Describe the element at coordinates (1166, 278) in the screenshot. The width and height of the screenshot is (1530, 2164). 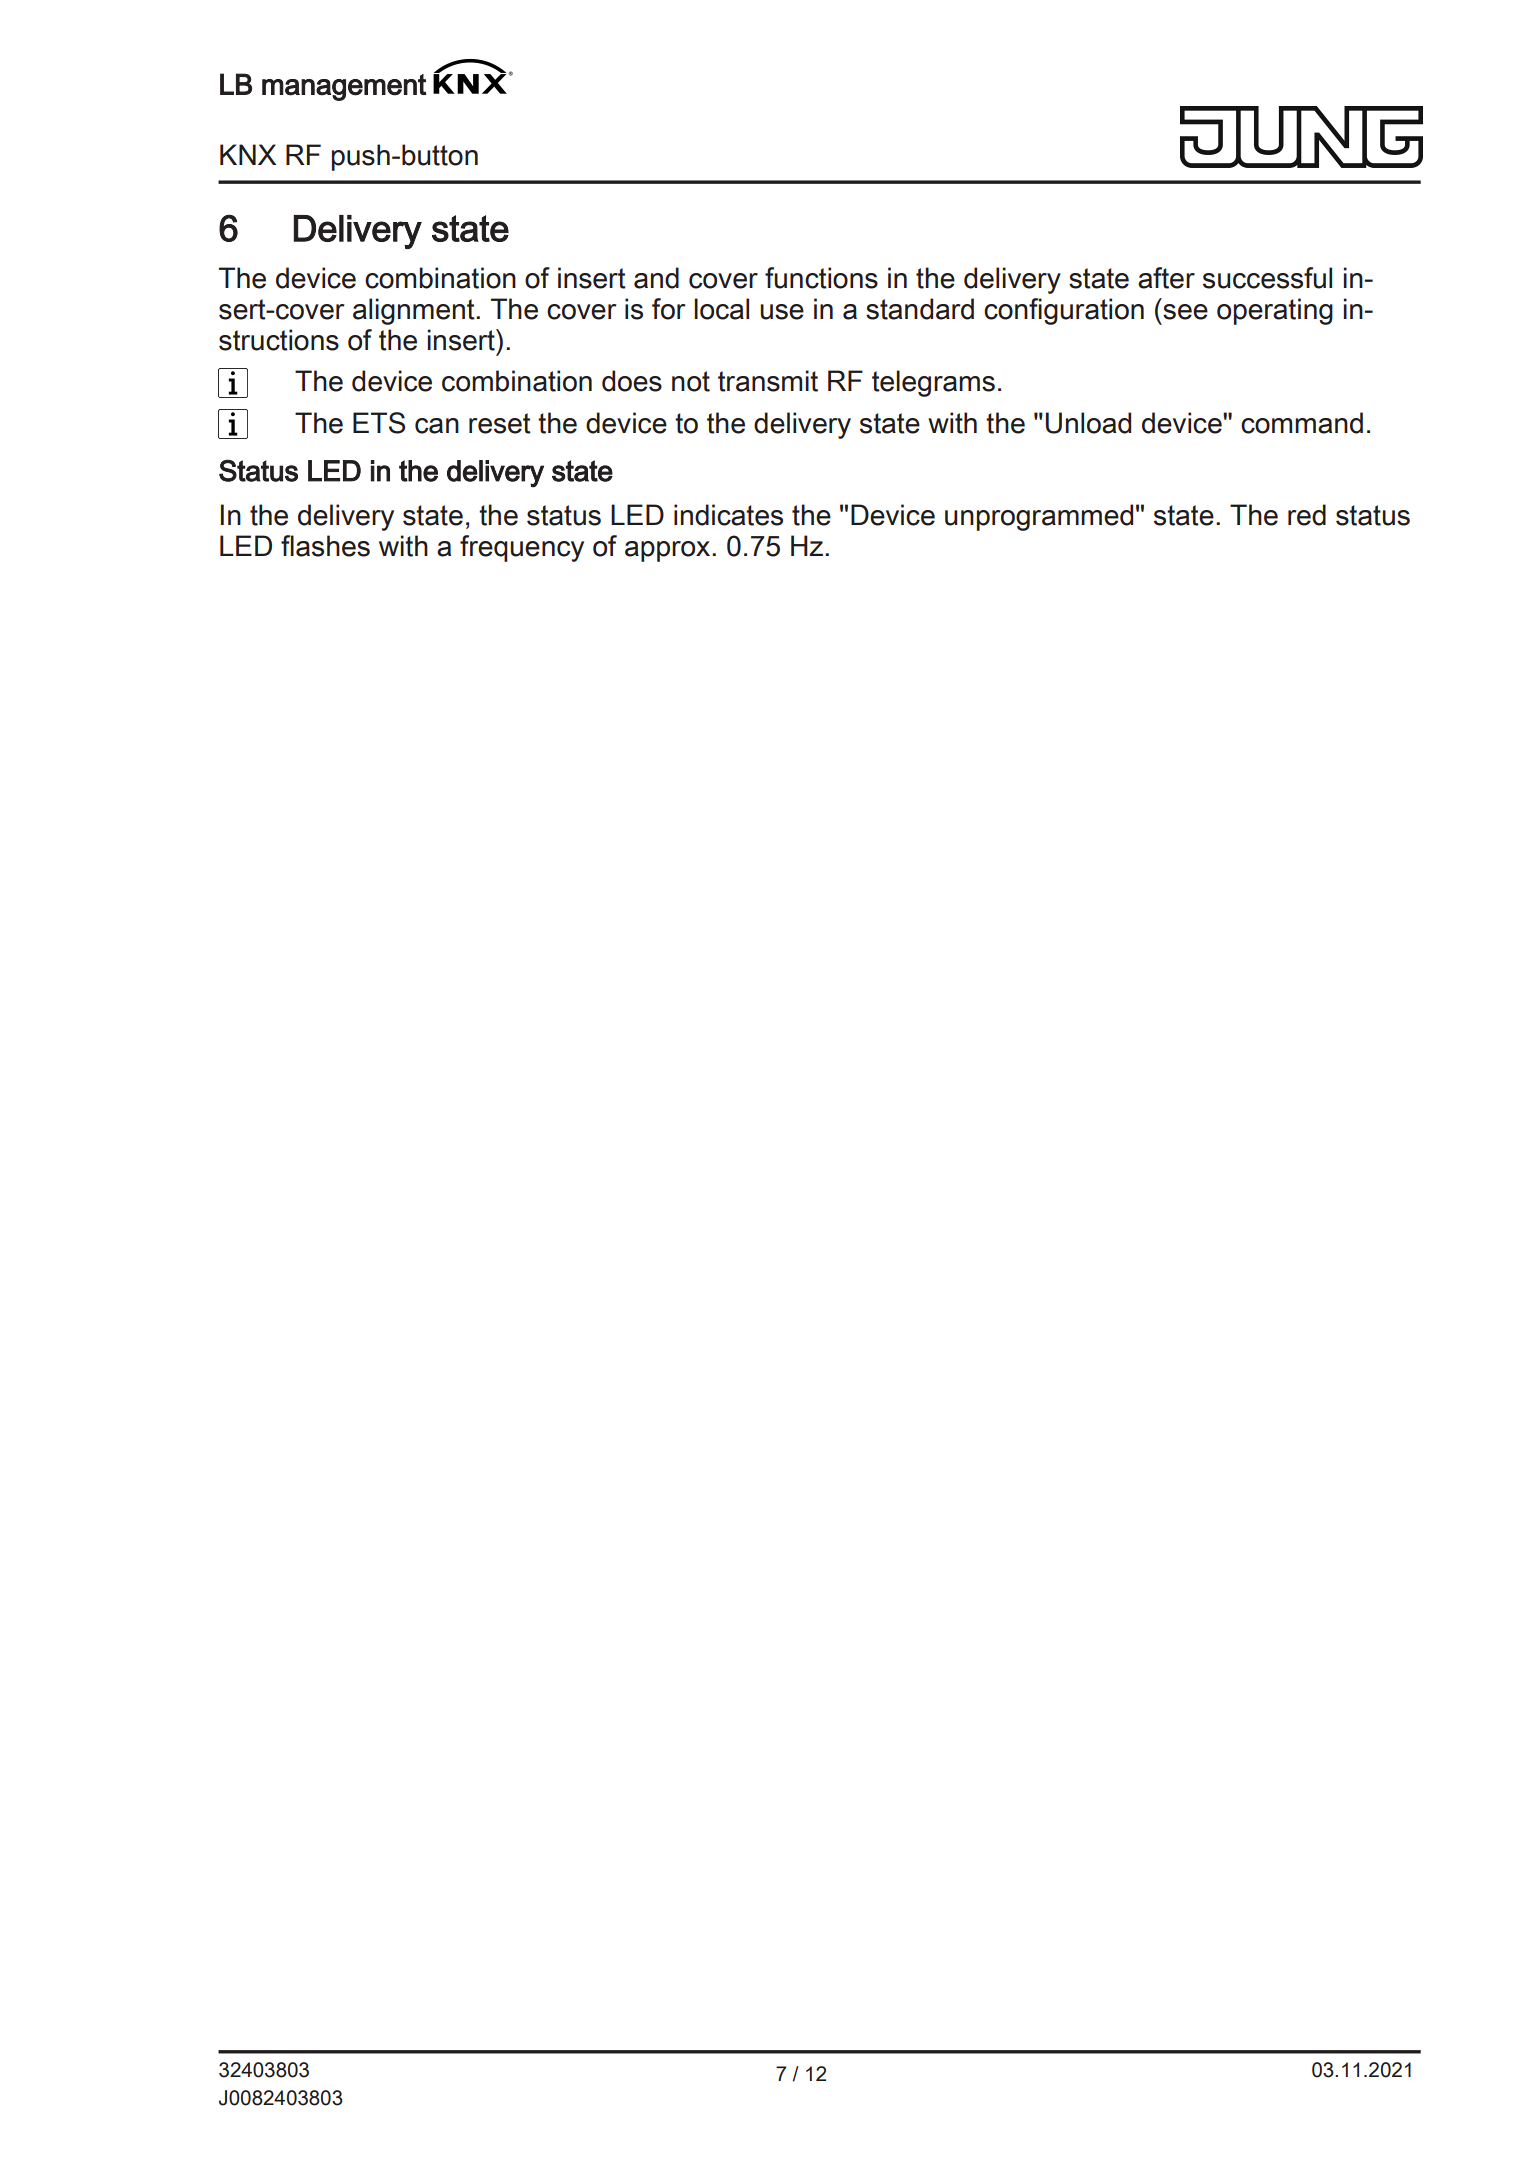
I see `after` at that location.
